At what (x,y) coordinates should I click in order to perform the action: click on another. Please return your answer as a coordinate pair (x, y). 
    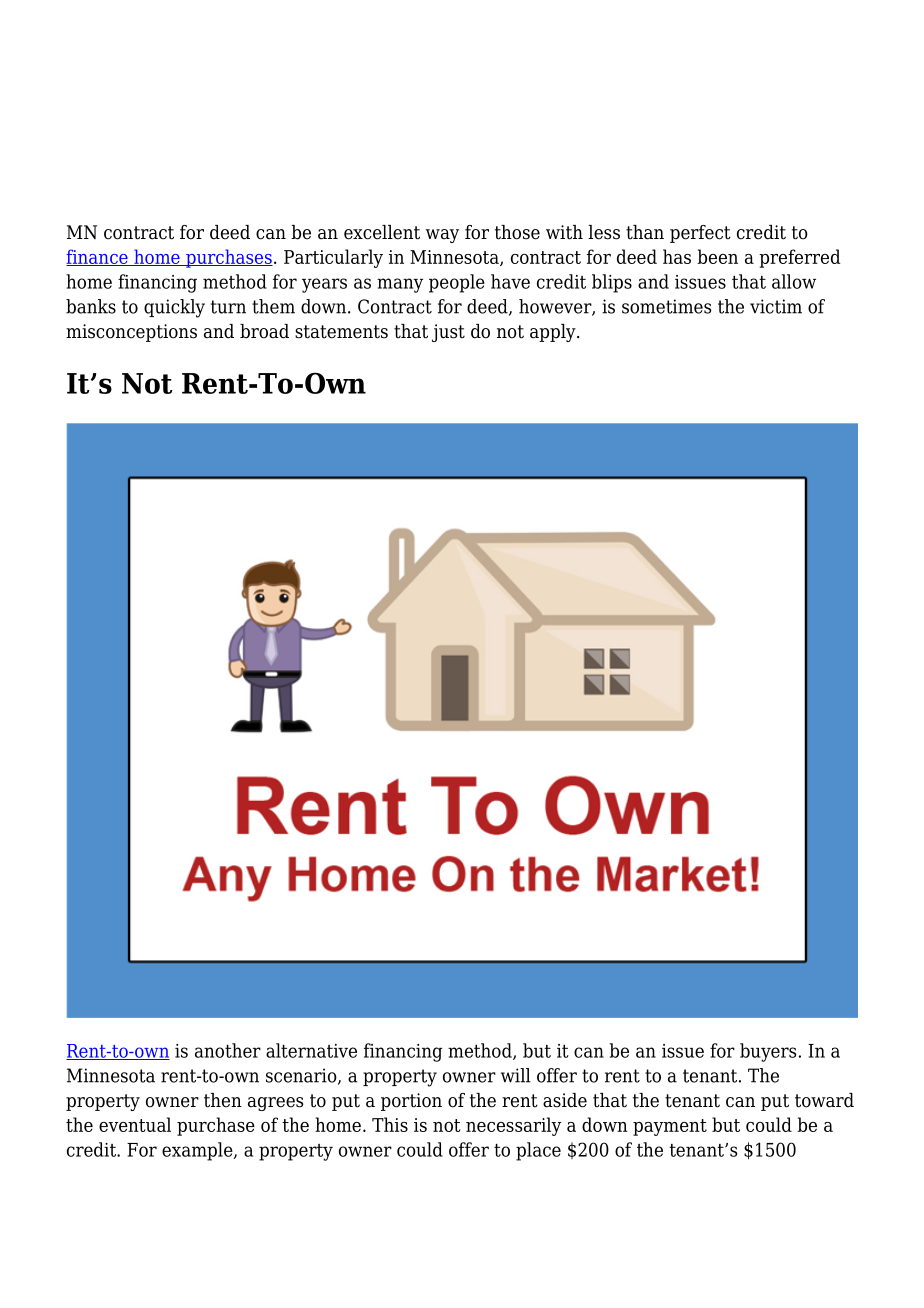
    Looking at the image, I should click on (228, 1050).
